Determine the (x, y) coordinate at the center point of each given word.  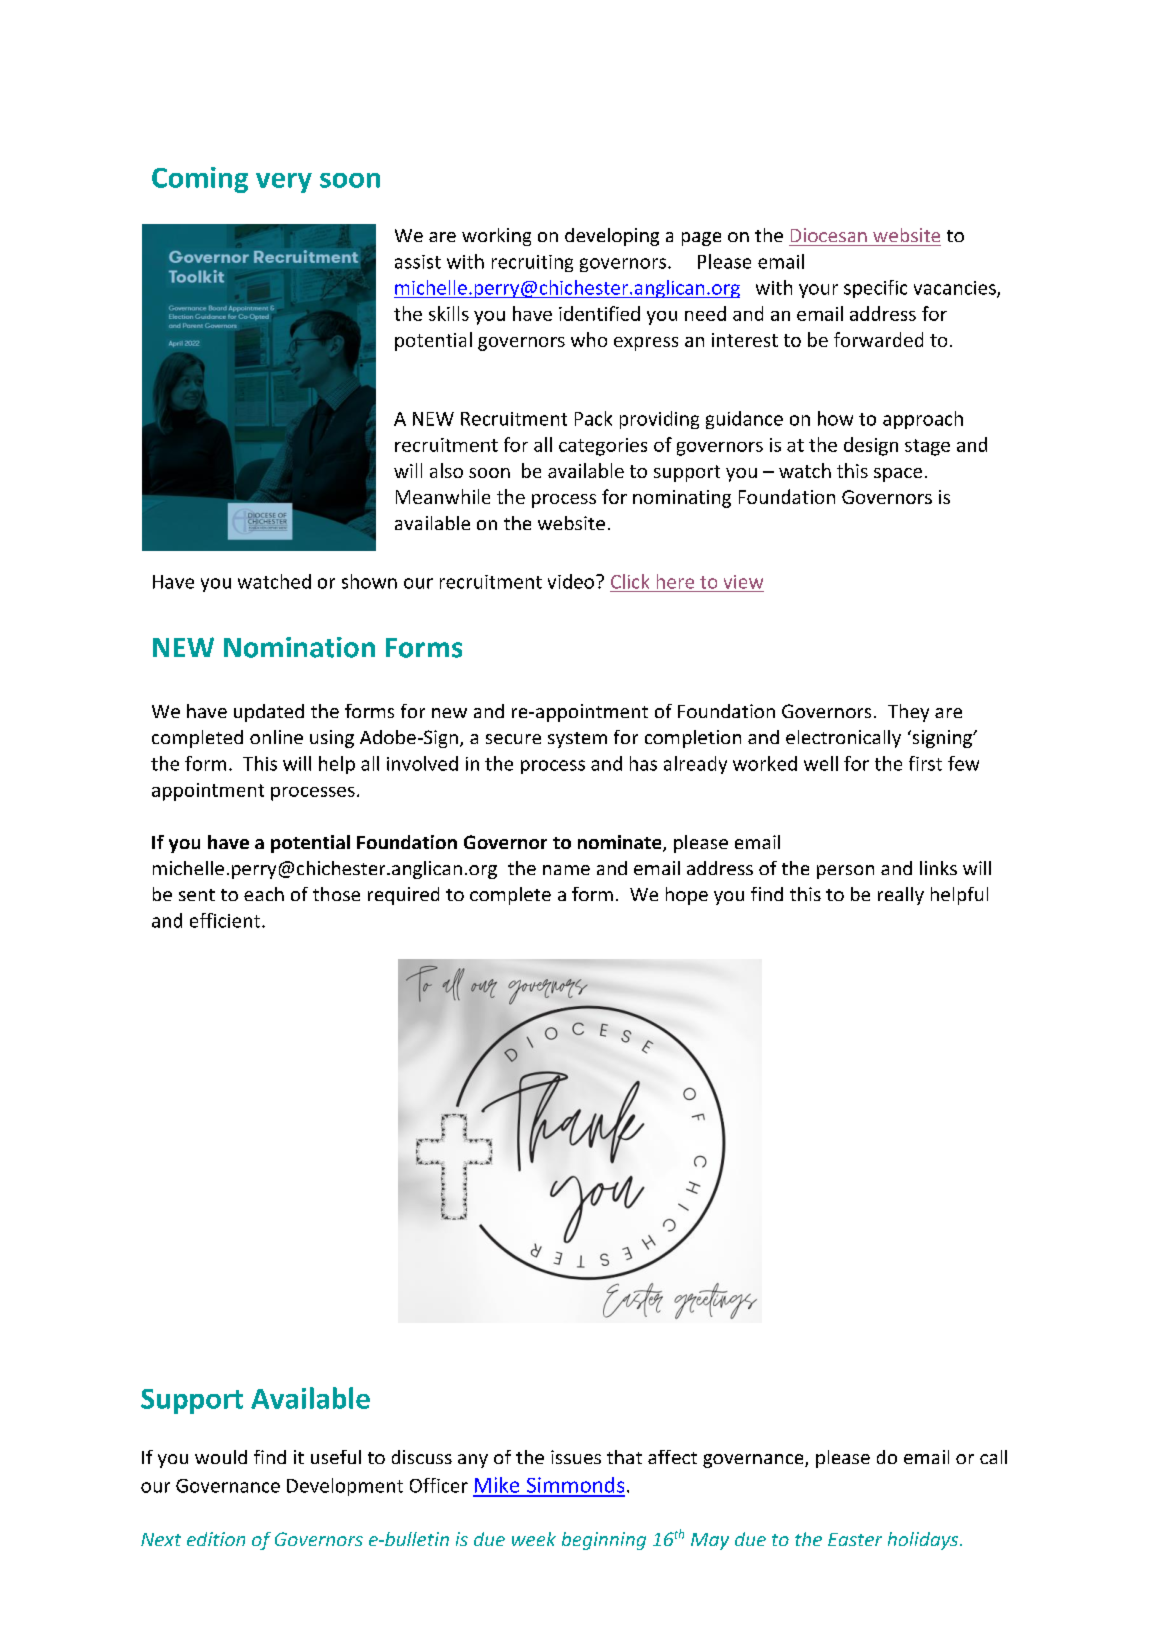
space (898, 475)
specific (875, 289)
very (284, 183)
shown (369, 581)
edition (216, 1539)
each (264, 894)
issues (576, 1457)
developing (612, 237)
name (566, 870)
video (571, 581)
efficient (226, 920)
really (901, 896)
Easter (855, 1539)
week (534, 1539)
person (845, 872)
